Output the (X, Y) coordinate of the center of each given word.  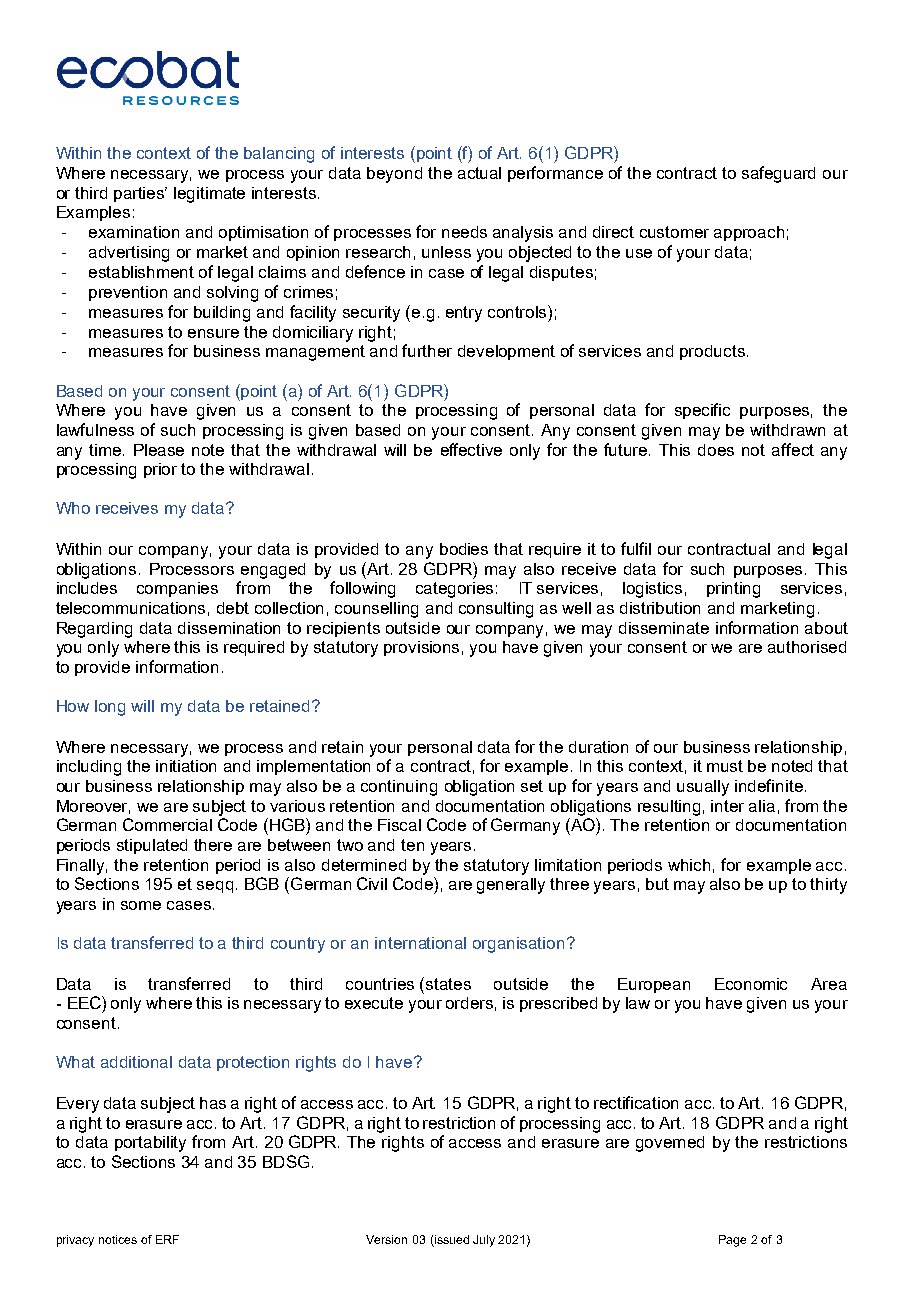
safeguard (778, 174)
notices (118, 1239)
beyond (394, 175)
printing (733, 590)
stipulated (152, 846)
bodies (464, 549)
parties (140, 194)
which (689, 865)
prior (160, 470)
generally (511, 886)
